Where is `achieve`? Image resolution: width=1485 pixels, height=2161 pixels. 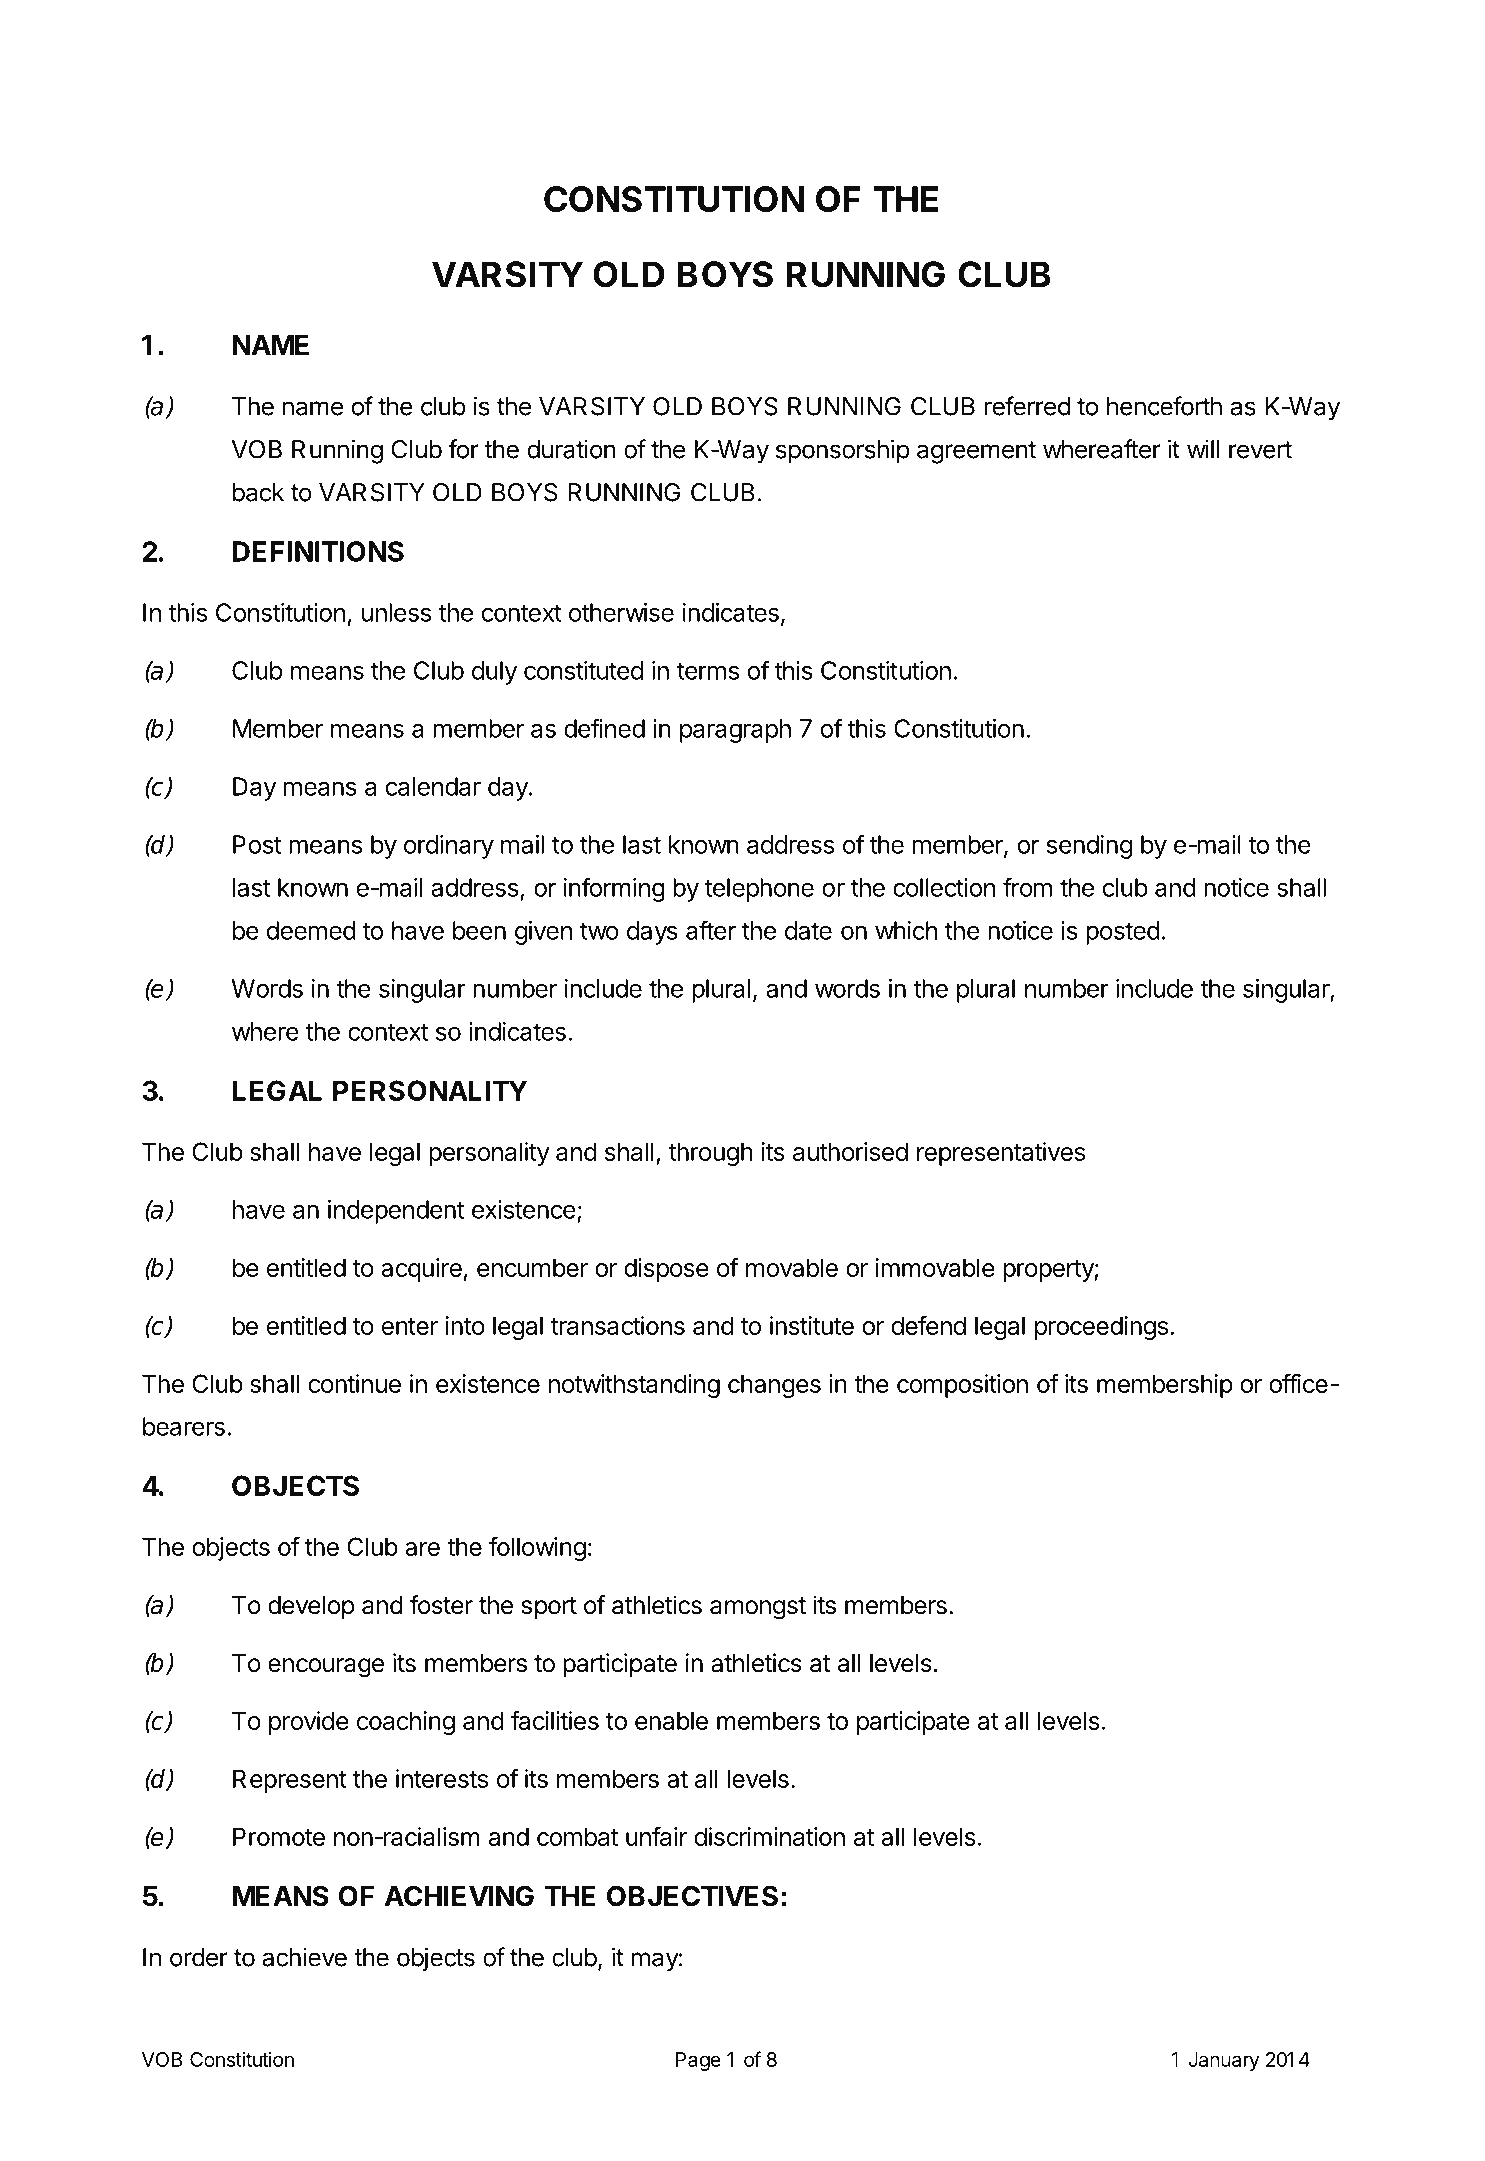 achieve is located at coordinates (304, 1957).
